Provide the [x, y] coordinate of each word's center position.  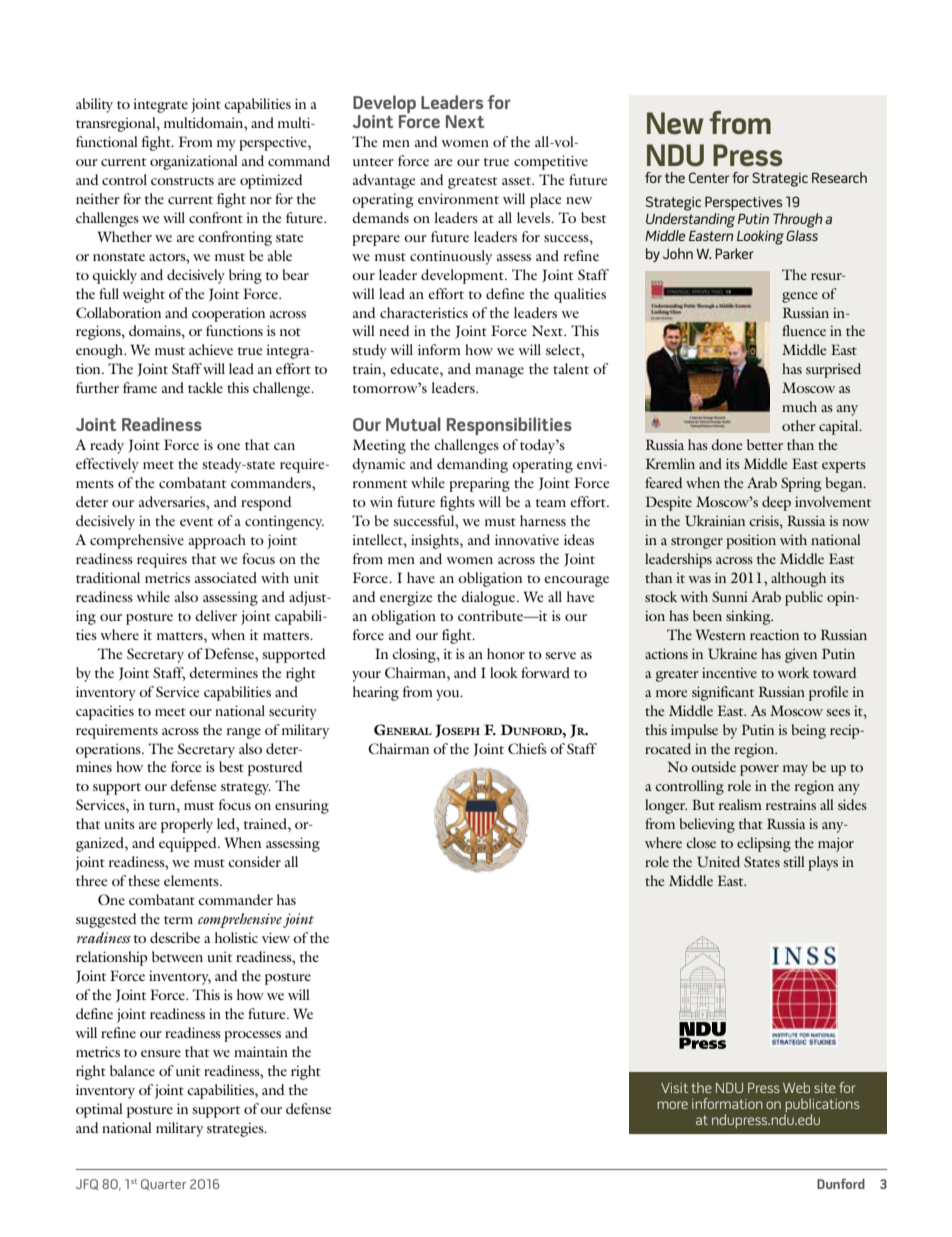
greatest [472, 183]
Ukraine [732, 653]
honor [506, 653]
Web [796, 1087]
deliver [216, 615]
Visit [674, 1088]
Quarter [163, 1184]
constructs [182, 181]
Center [709, 177]
